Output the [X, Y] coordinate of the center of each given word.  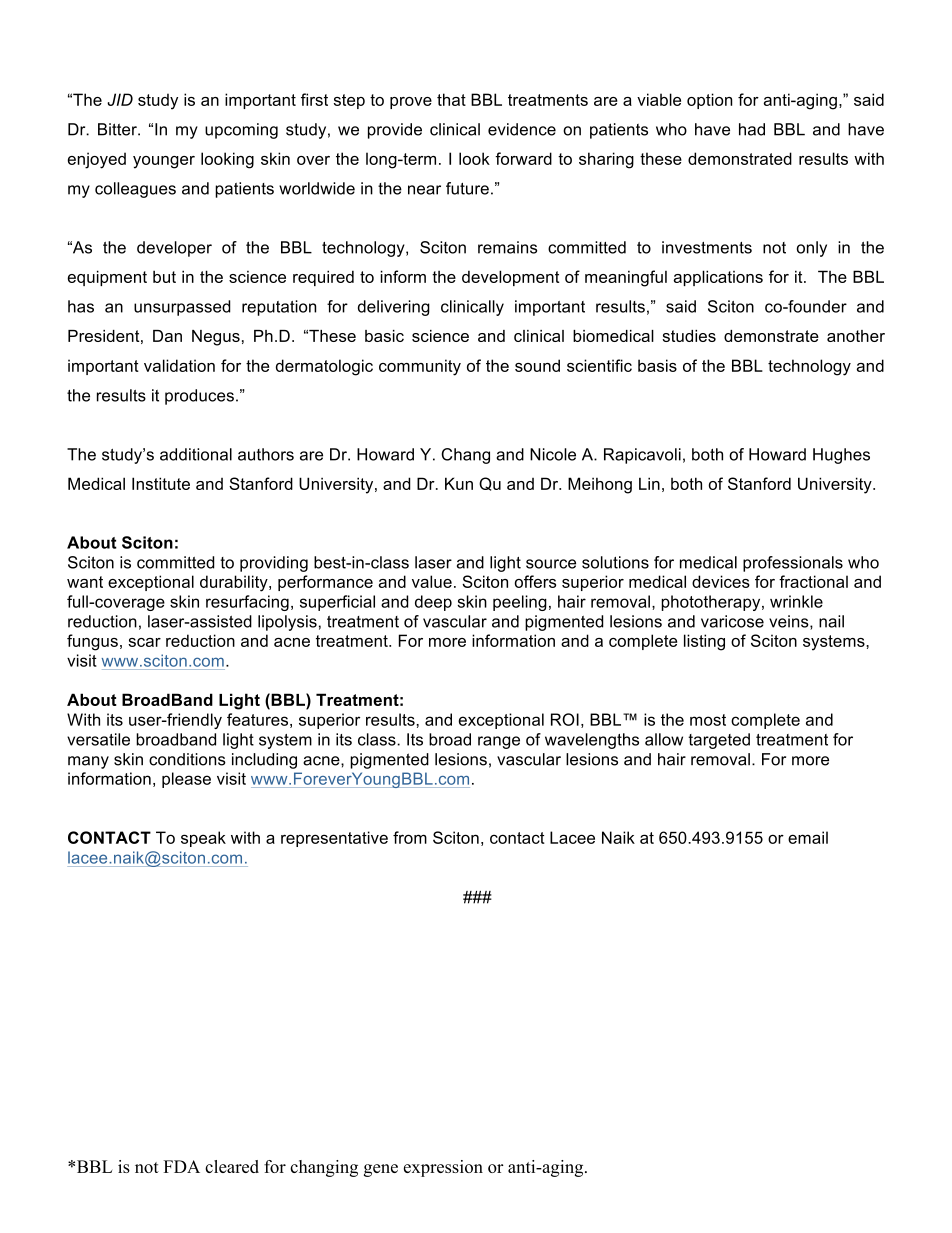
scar [144, 642]
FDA [181, 1166]
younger [164, 162]
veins [790, 622]
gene [381, 1170]
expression [443, 1168]
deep [433, 603]
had [752, 129]
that [451, 99]
